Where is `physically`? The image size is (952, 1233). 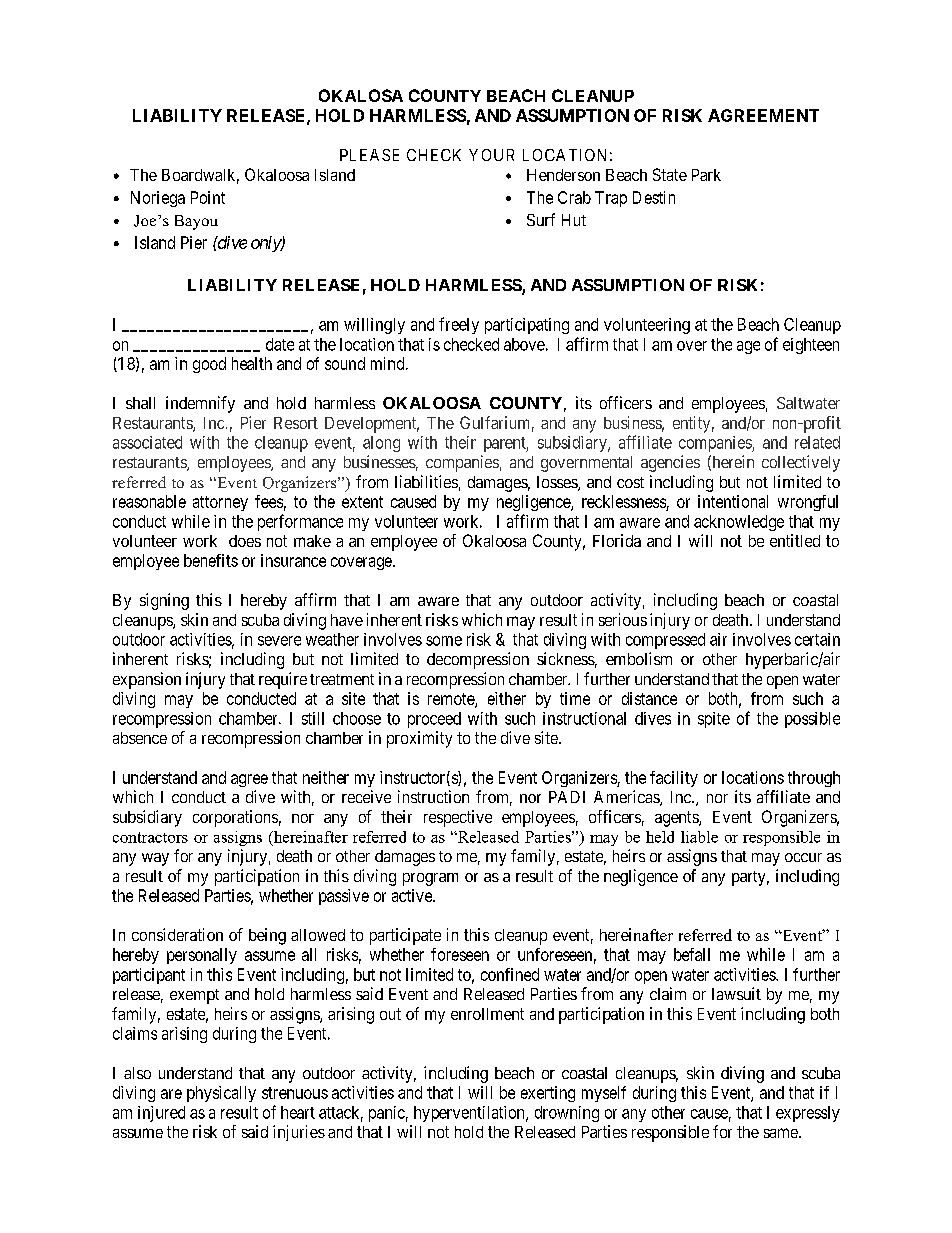
physically is located at coordinates (221, 1094).
